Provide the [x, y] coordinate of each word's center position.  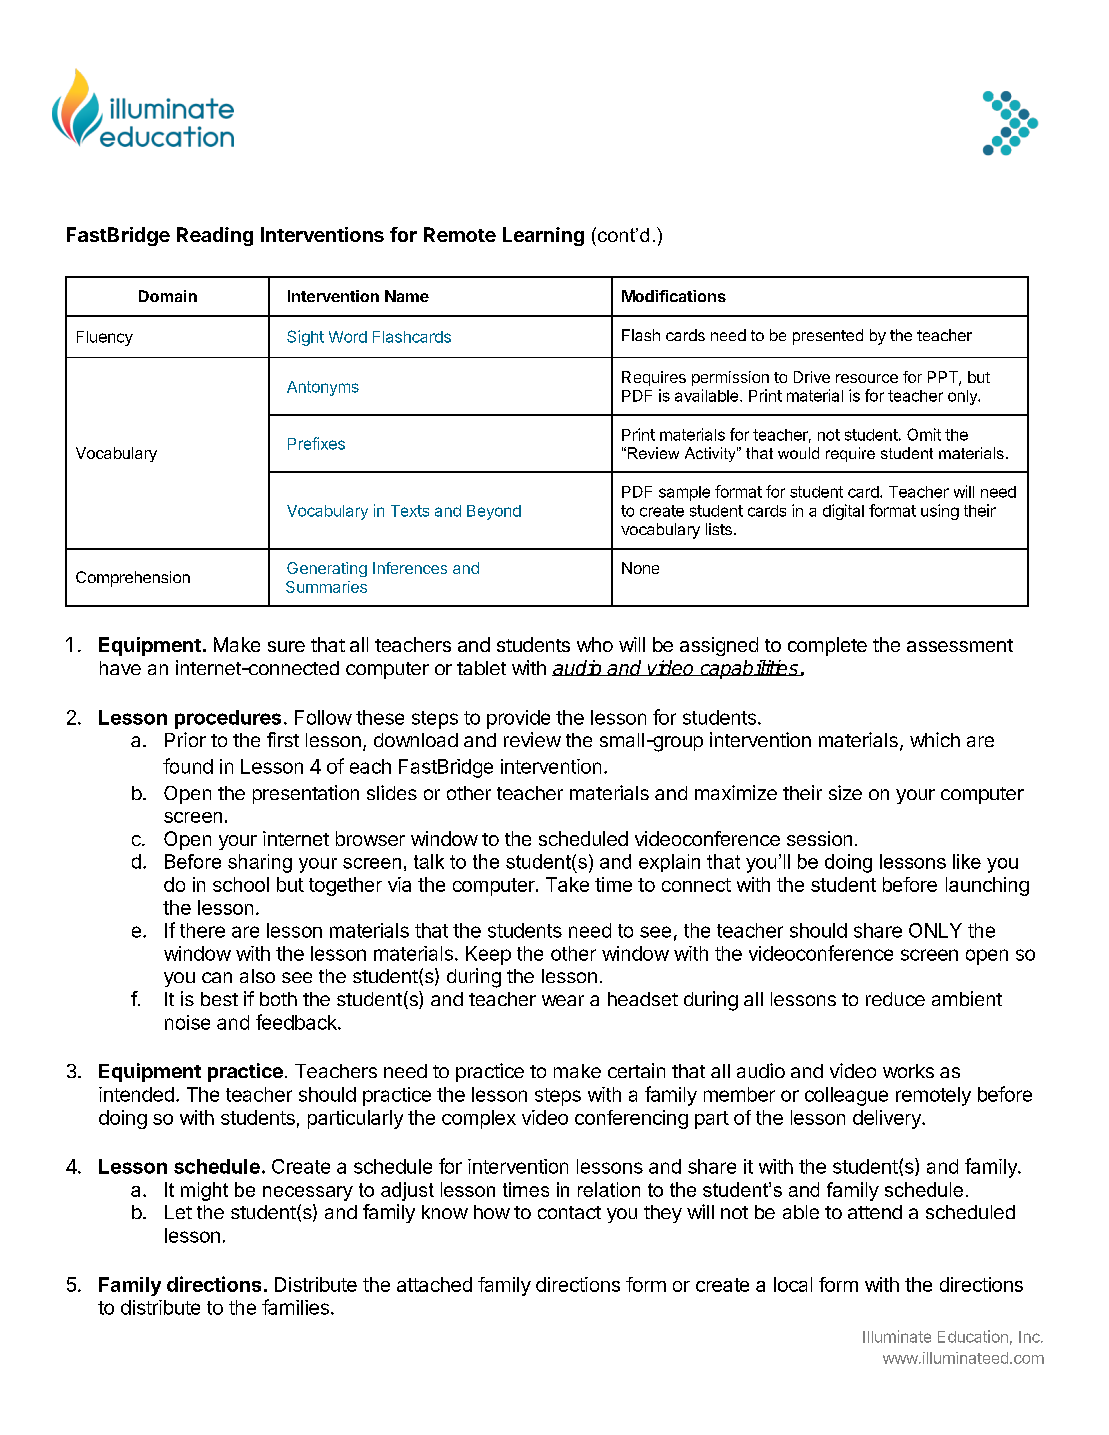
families [295, 1307]
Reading [215, 236]
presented [828, 337]
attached [434, 1284]
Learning [543, 236]
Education [973, 1336]
